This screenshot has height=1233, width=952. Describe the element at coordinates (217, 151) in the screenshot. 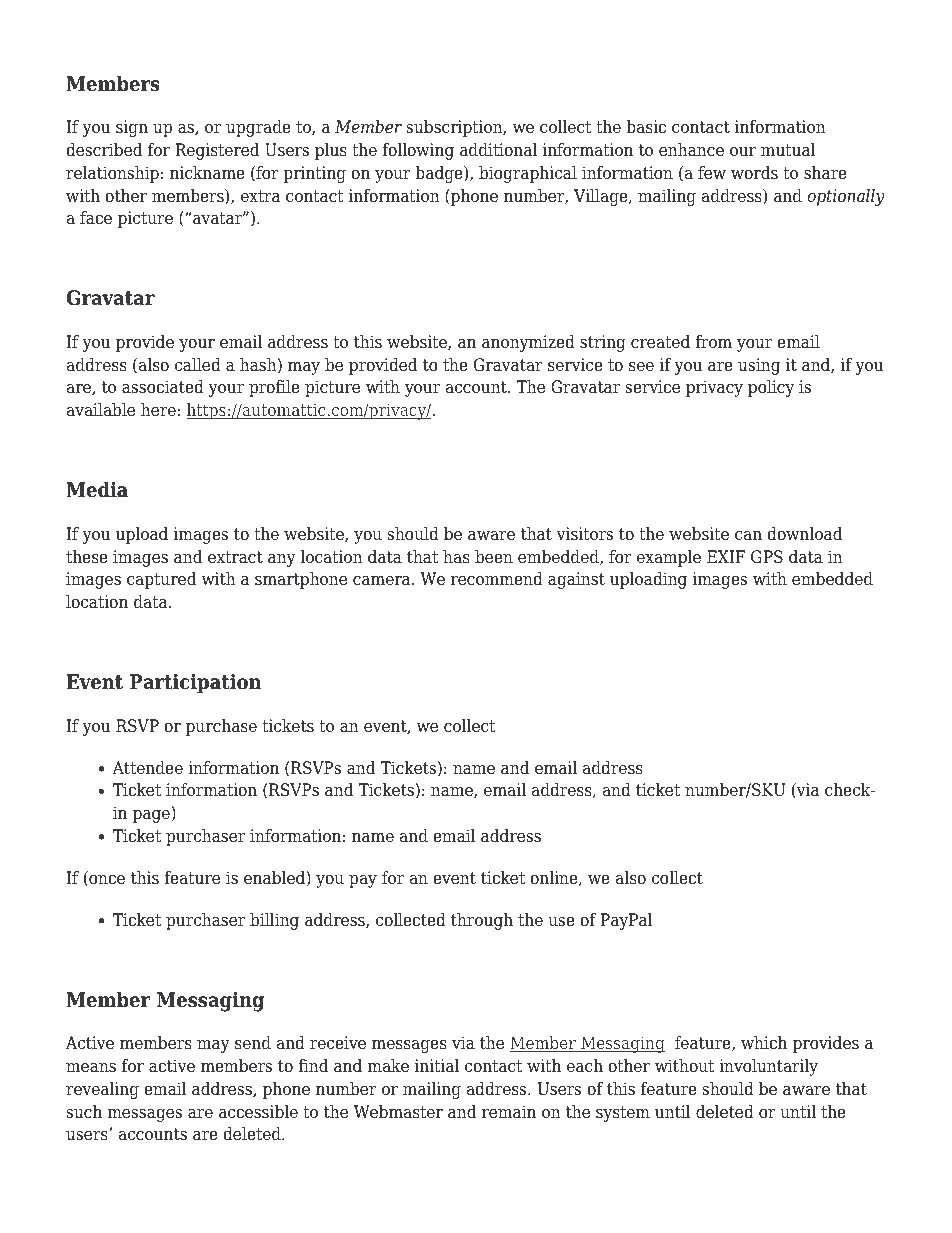

I see `Registered` at that location.
